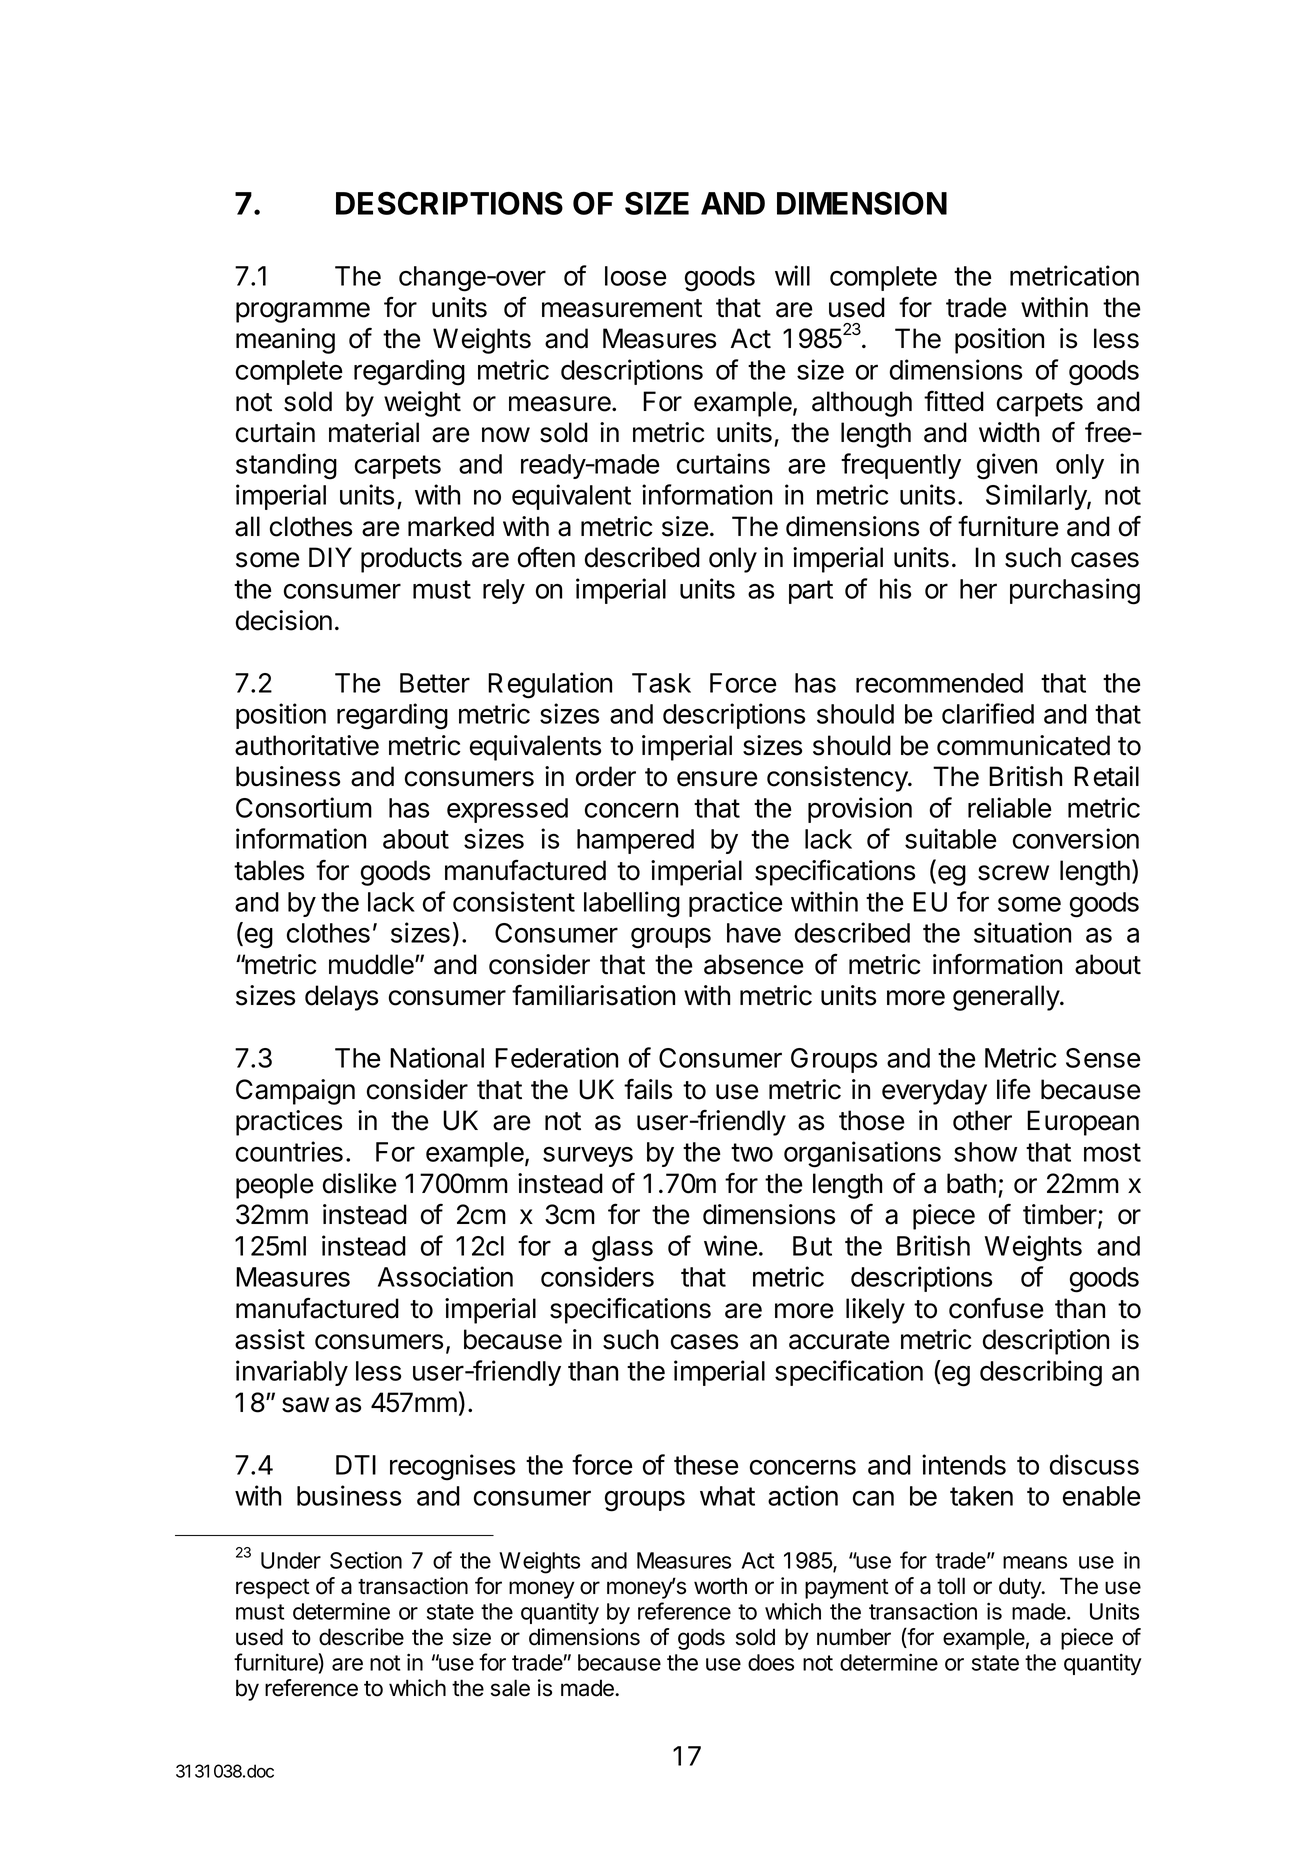 The width and height of the screenshot is (1315, 1860). What do you see at coordinates (303, 312) in the screenshot?
I see `programme` at bounding box center [303, 312].
